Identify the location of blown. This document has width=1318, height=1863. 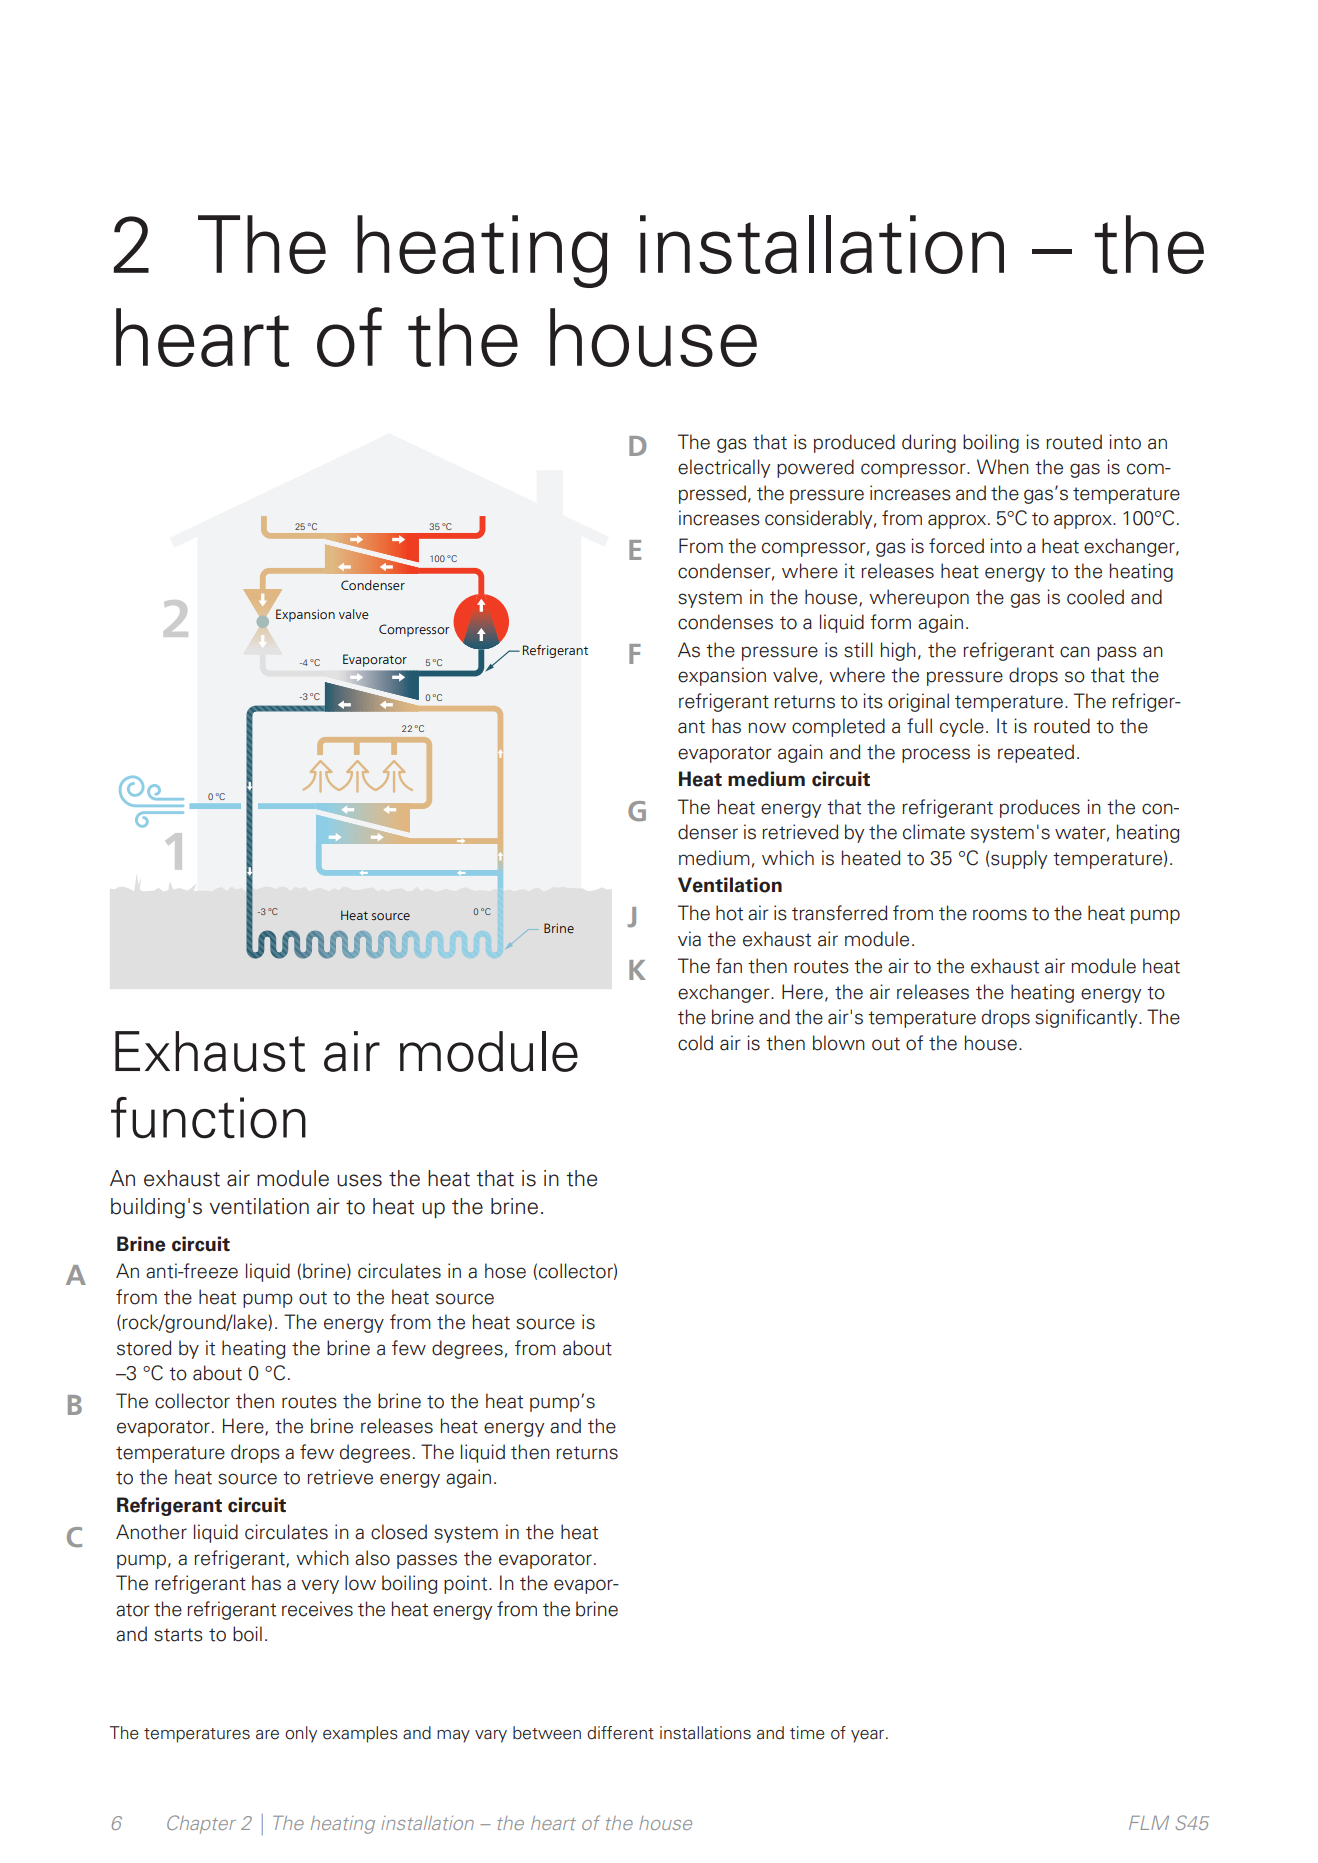
(839, 1043).
